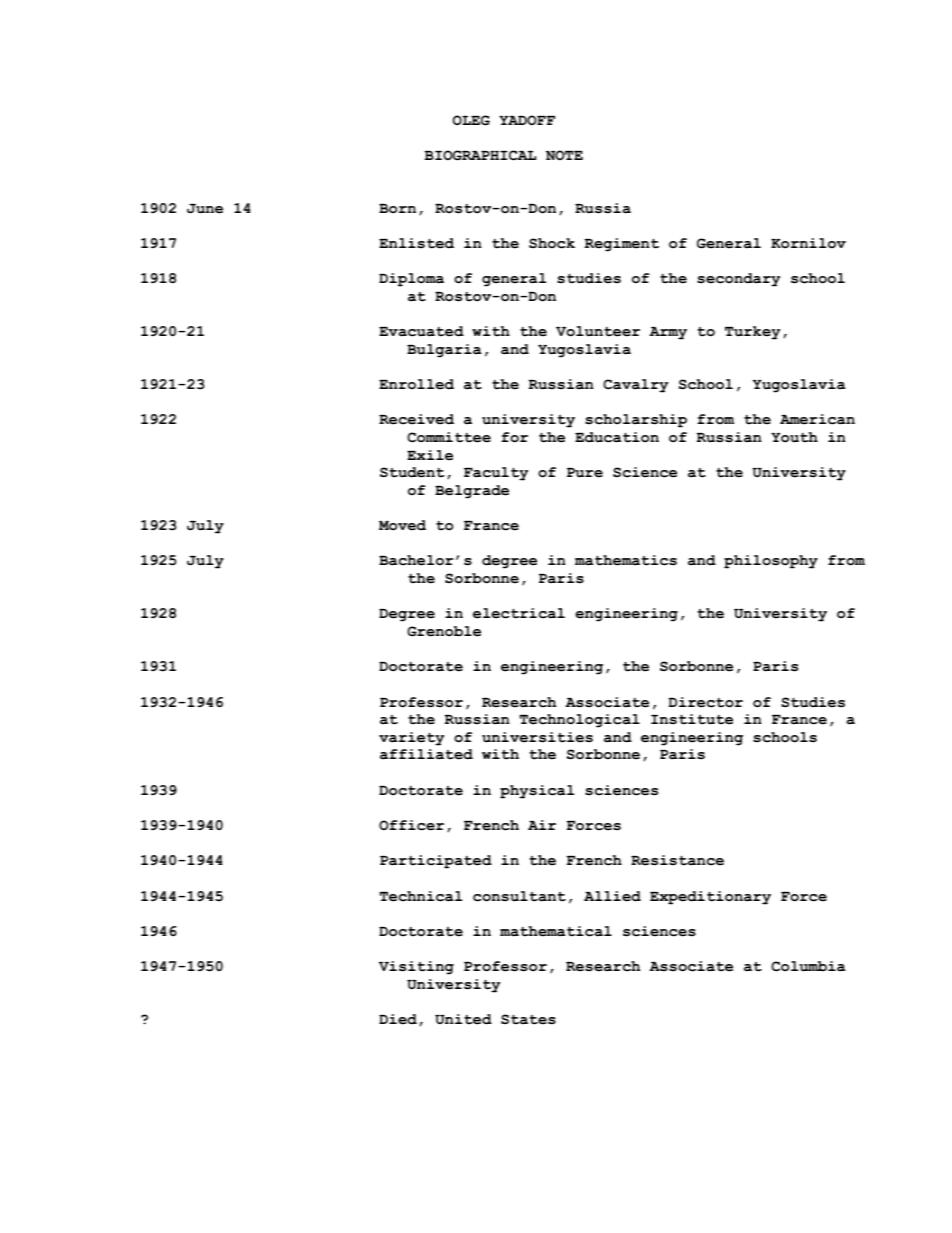 This page has height=1233, width=952. I want to click on NOTE, so click(564, 155).
